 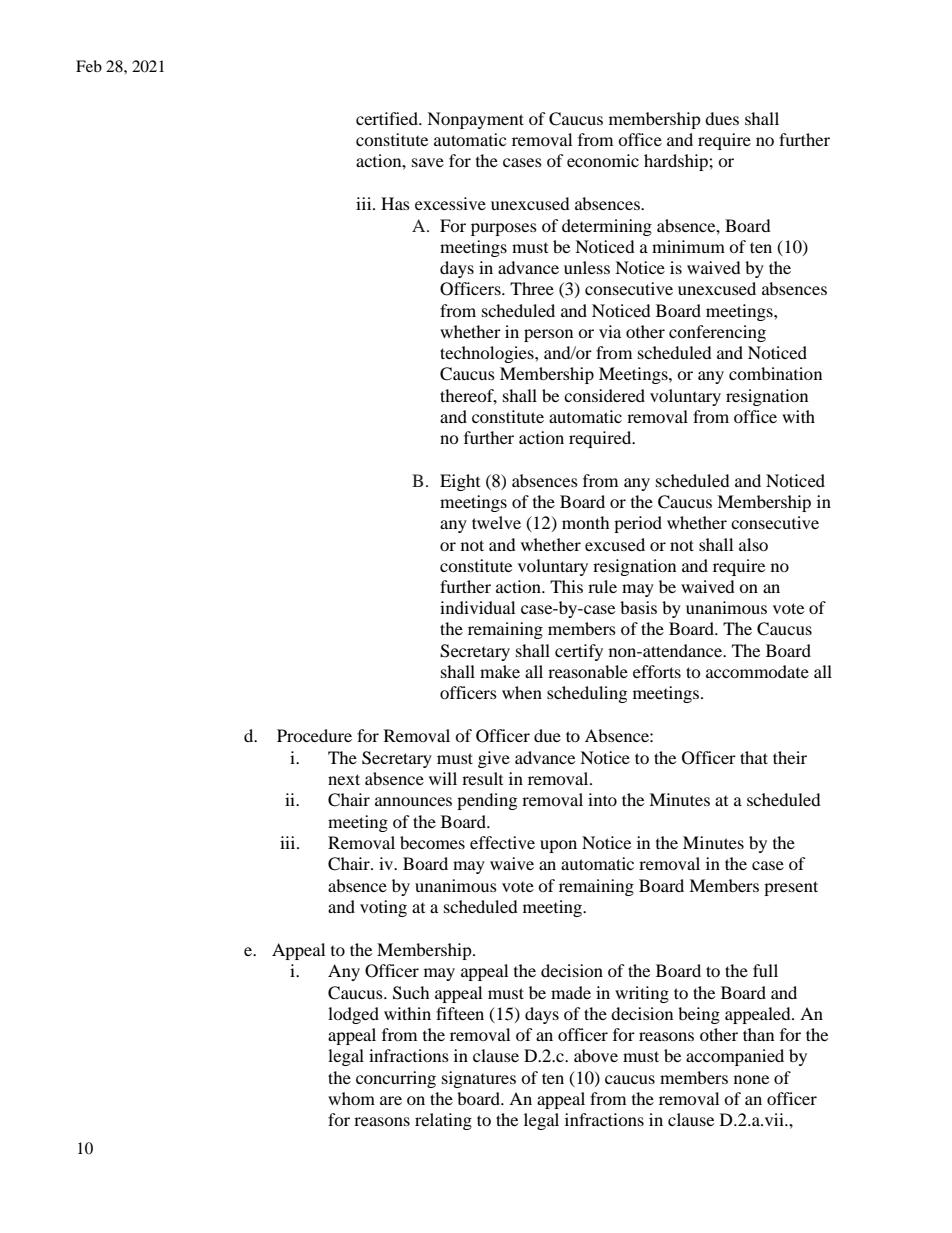 I want to click on Has, so click(x=395, y=203).
